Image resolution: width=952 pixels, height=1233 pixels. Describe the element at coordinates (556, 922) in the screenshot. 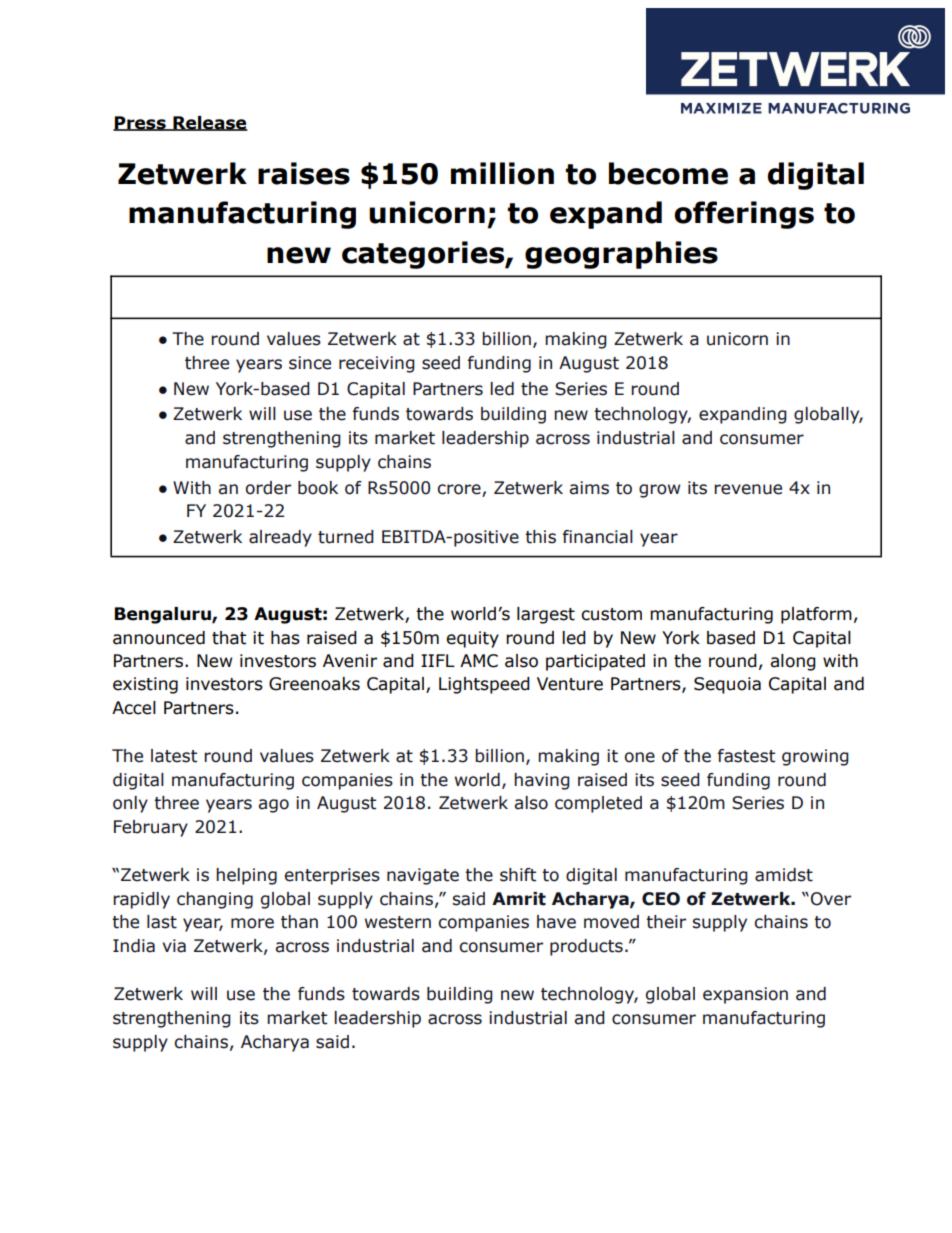

I see `have` at that location.
